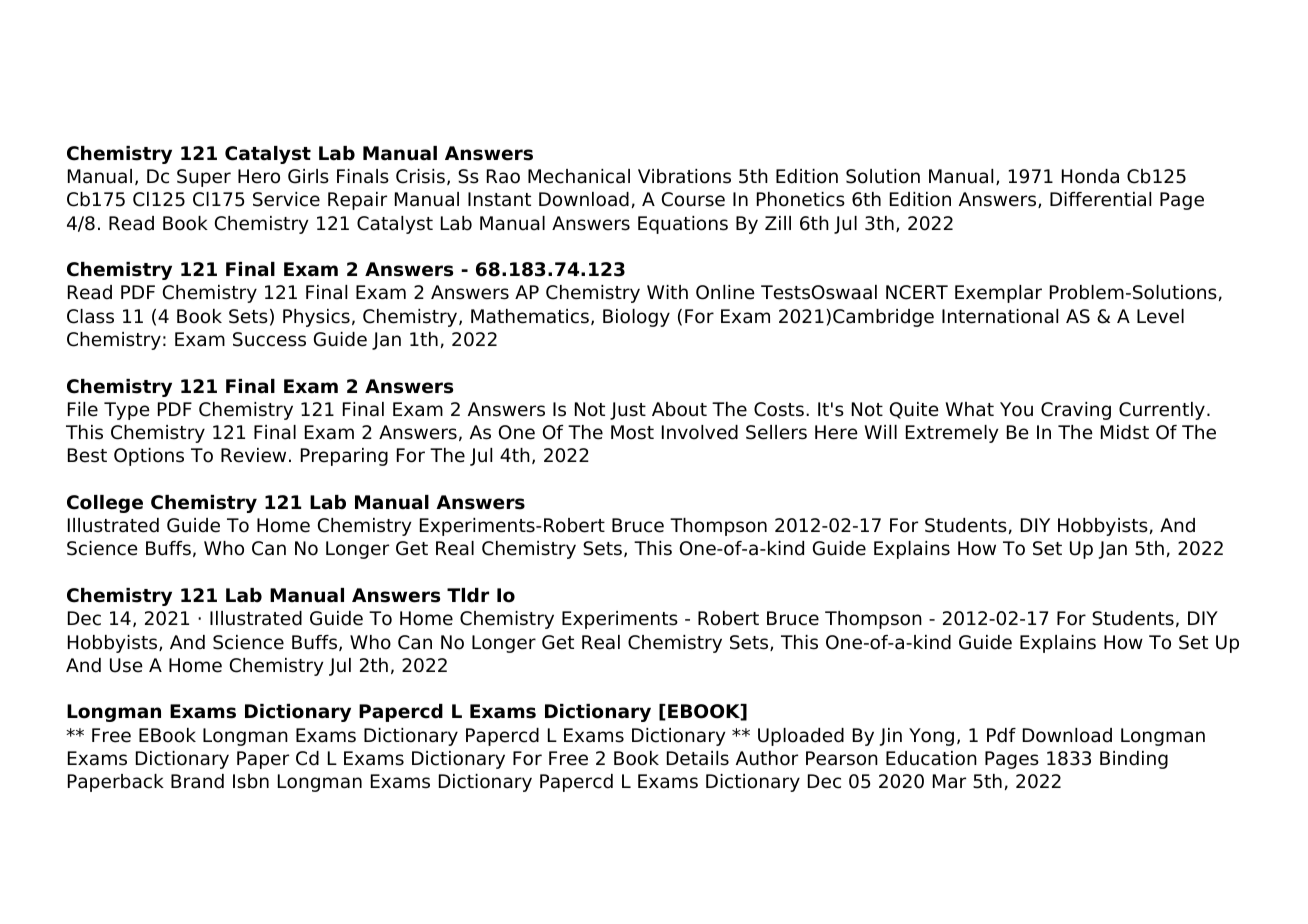 The height and width of the screenshot is (924, 1308). Describe the element at coordinates (1016, 409) in the screenshot. I see `You` at that location.
